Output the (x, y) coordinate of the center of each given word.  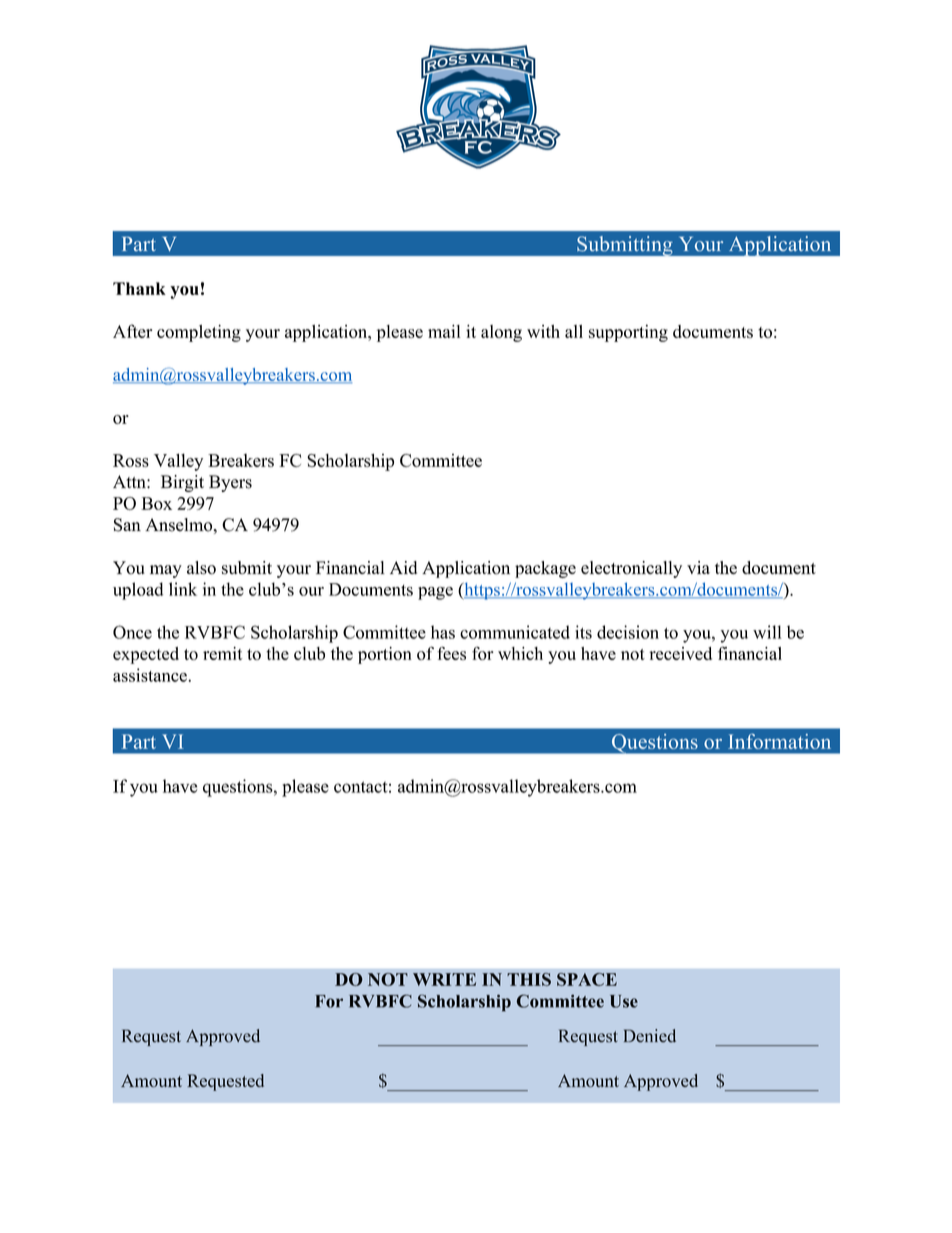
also (201, 568)
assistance (151, 675)
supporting (628, 333)
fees (451, 653)
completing (199, 333)
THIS (529, 979)
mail (444, 331)
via (698, 567)
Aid (403, 567)
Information (779, 741)
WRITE (444, 979)
